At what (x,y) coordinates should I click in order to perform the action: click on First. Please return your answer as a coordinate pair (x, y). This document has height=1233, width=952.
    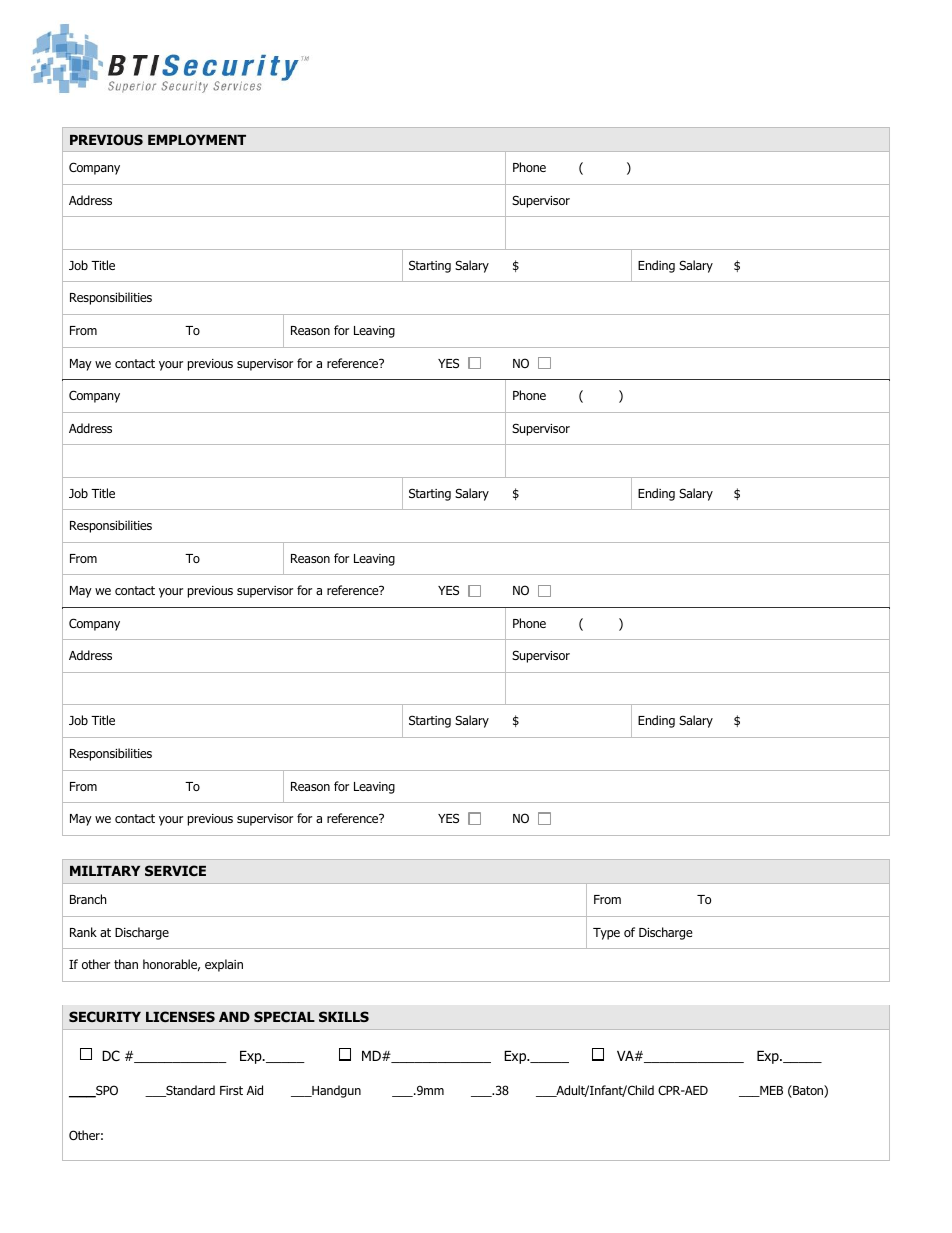
    Looking at the image, I should click on (231, 1090).
